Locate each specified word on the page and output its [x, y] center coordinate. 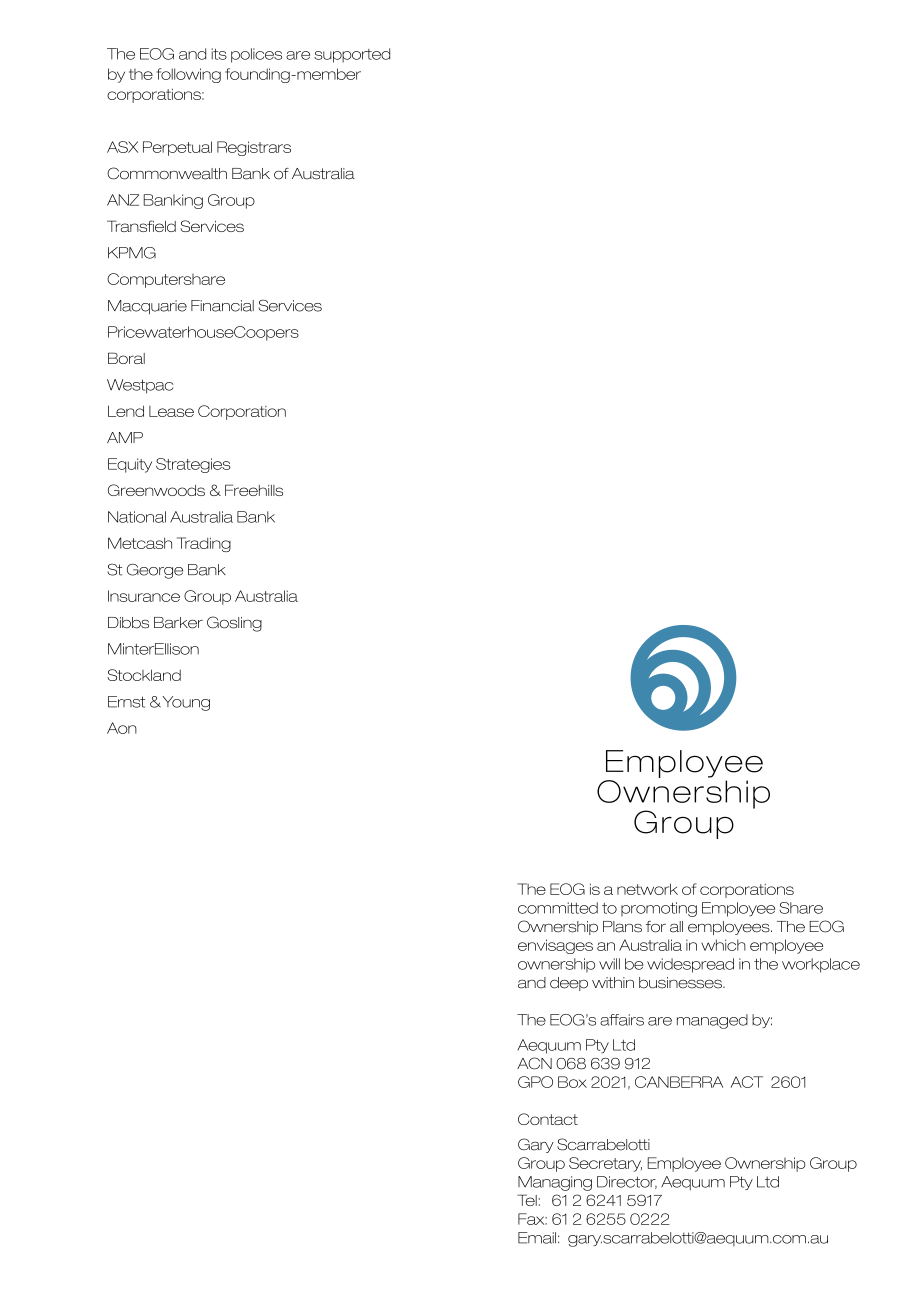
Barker [178, 623]
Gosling [234, 624]
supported [352, 55]
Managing [555, 1183]
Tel [527, 1200]
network [647, 889]
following [188, 75]
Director [627, 1182]
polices [256, 55]
